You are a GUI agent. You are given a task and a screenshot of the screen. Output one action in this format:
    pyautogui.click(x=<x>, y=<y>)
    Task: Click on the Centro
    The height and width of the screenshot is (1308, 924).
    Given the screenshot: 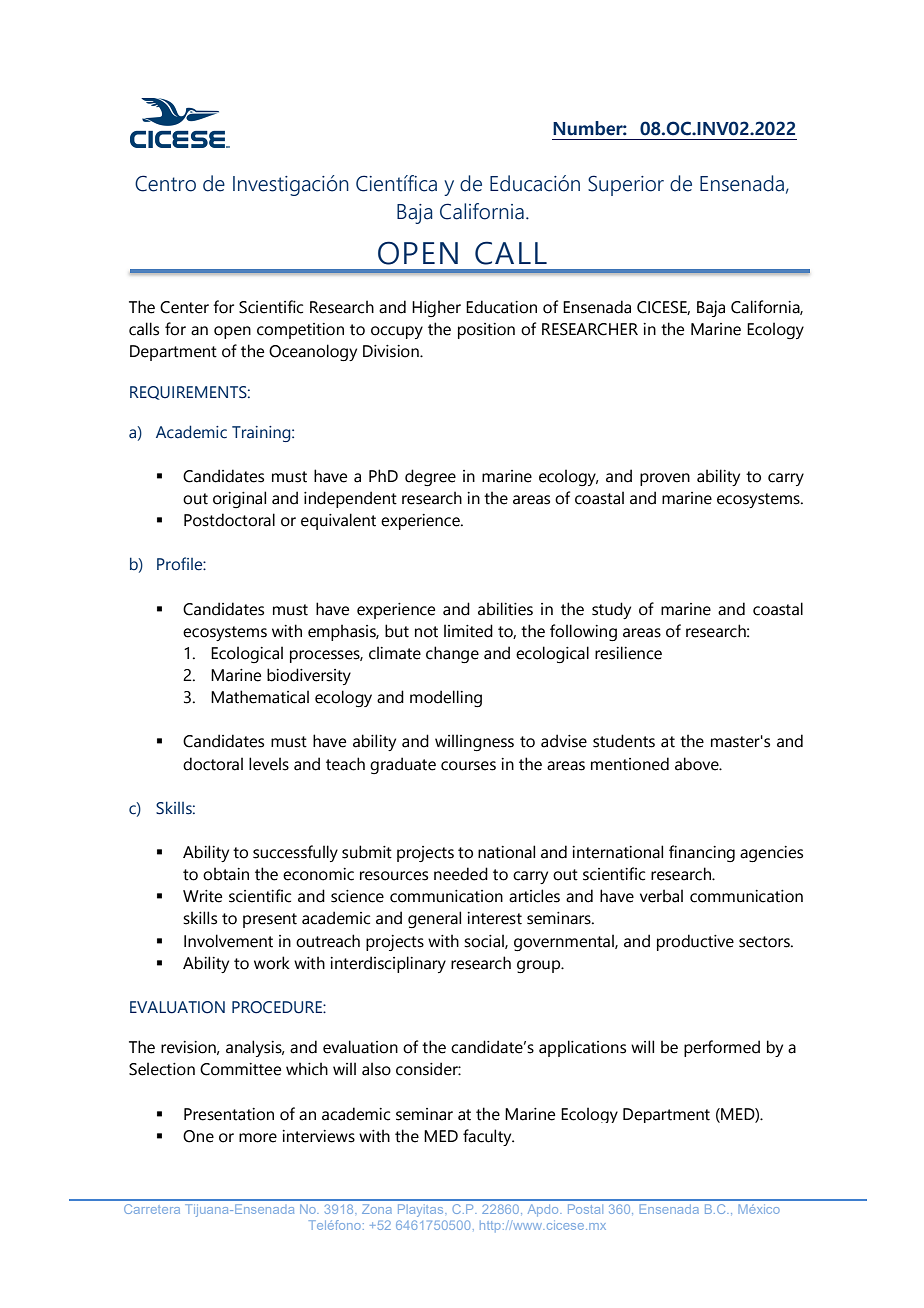 What is the action you would take?
    pyautogui.click(x=165, y=183)
